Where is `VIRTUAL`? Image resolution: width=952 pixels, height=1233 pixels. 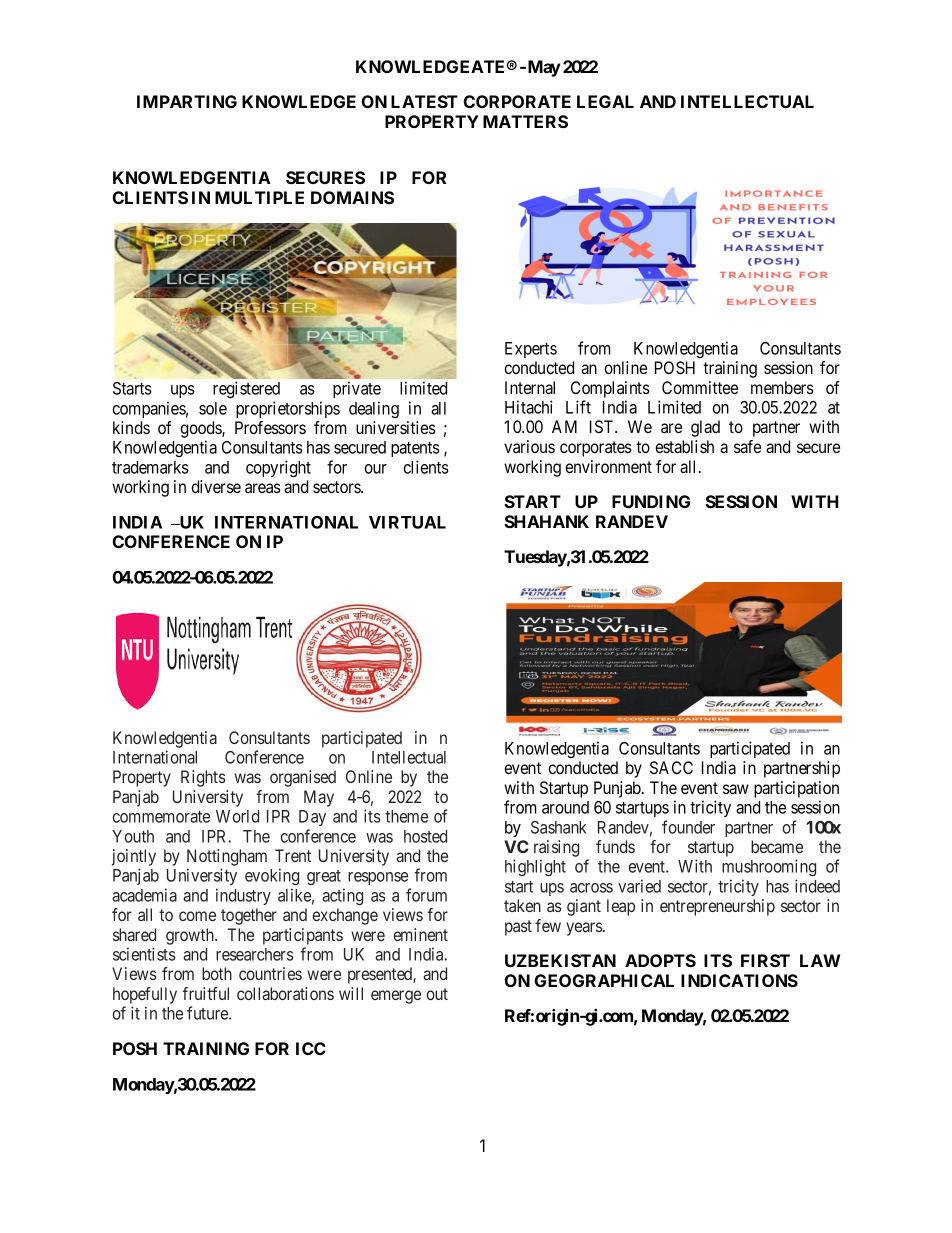 VIRTUAL is located at coordinates (407, 522).
